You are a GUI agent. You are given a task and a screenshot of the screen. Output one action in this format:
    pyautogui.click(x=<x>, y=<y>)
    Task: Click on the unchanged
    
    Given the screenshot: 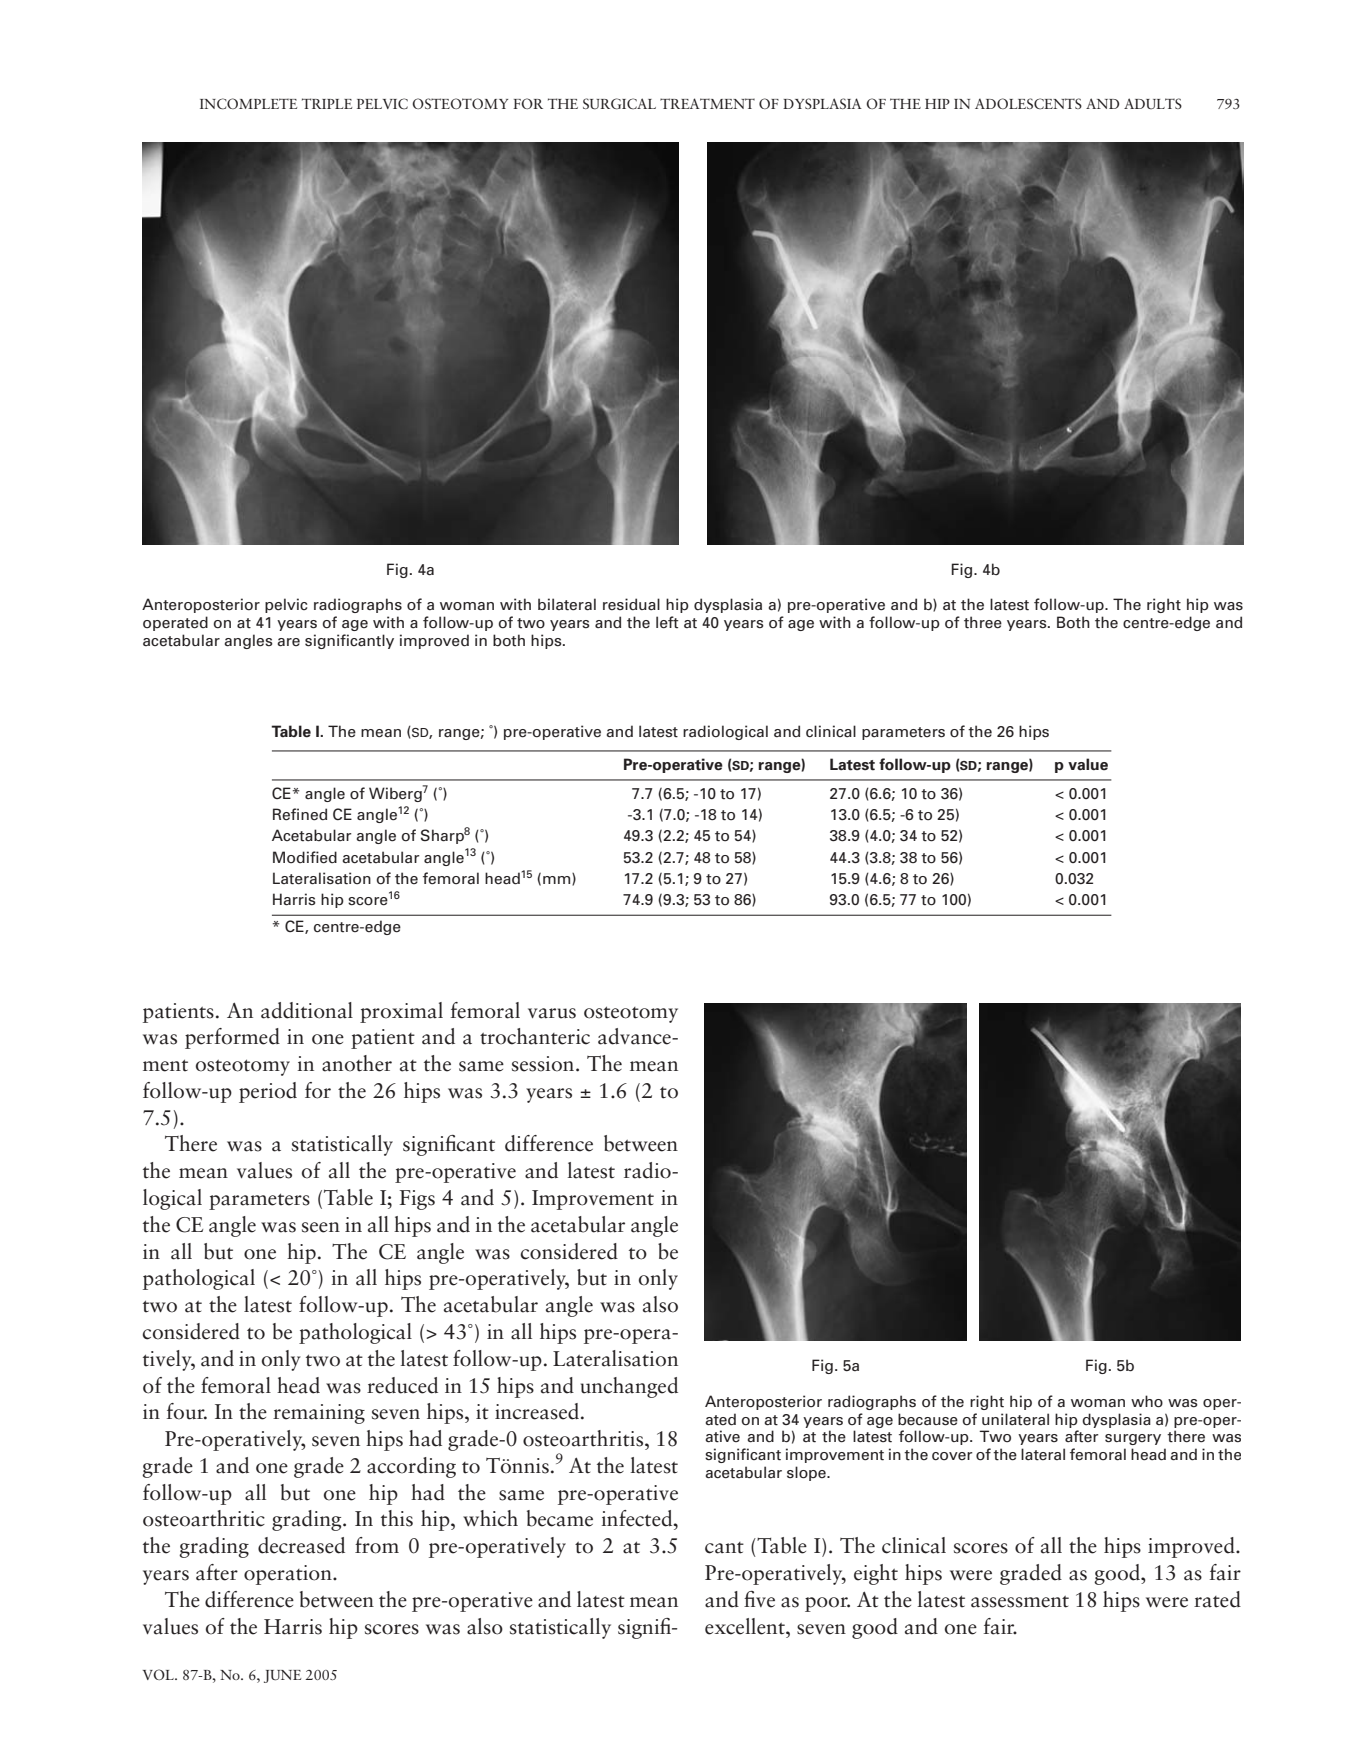 What is the action you would take?
    pyautogui.click(x=629, y=1387)
